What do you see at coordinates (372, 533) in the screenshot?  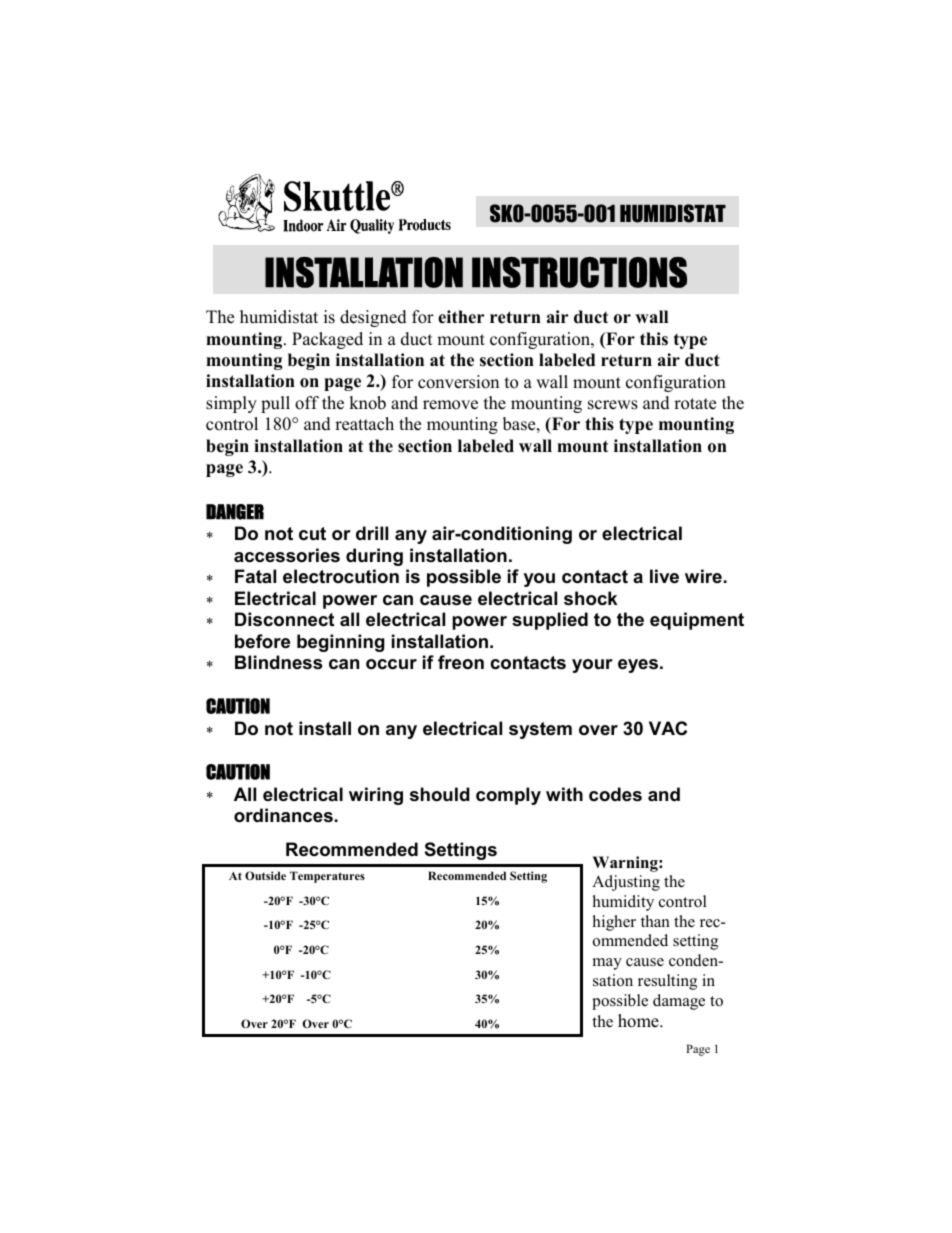 I see `drill` at bounding box center [372, 533].
